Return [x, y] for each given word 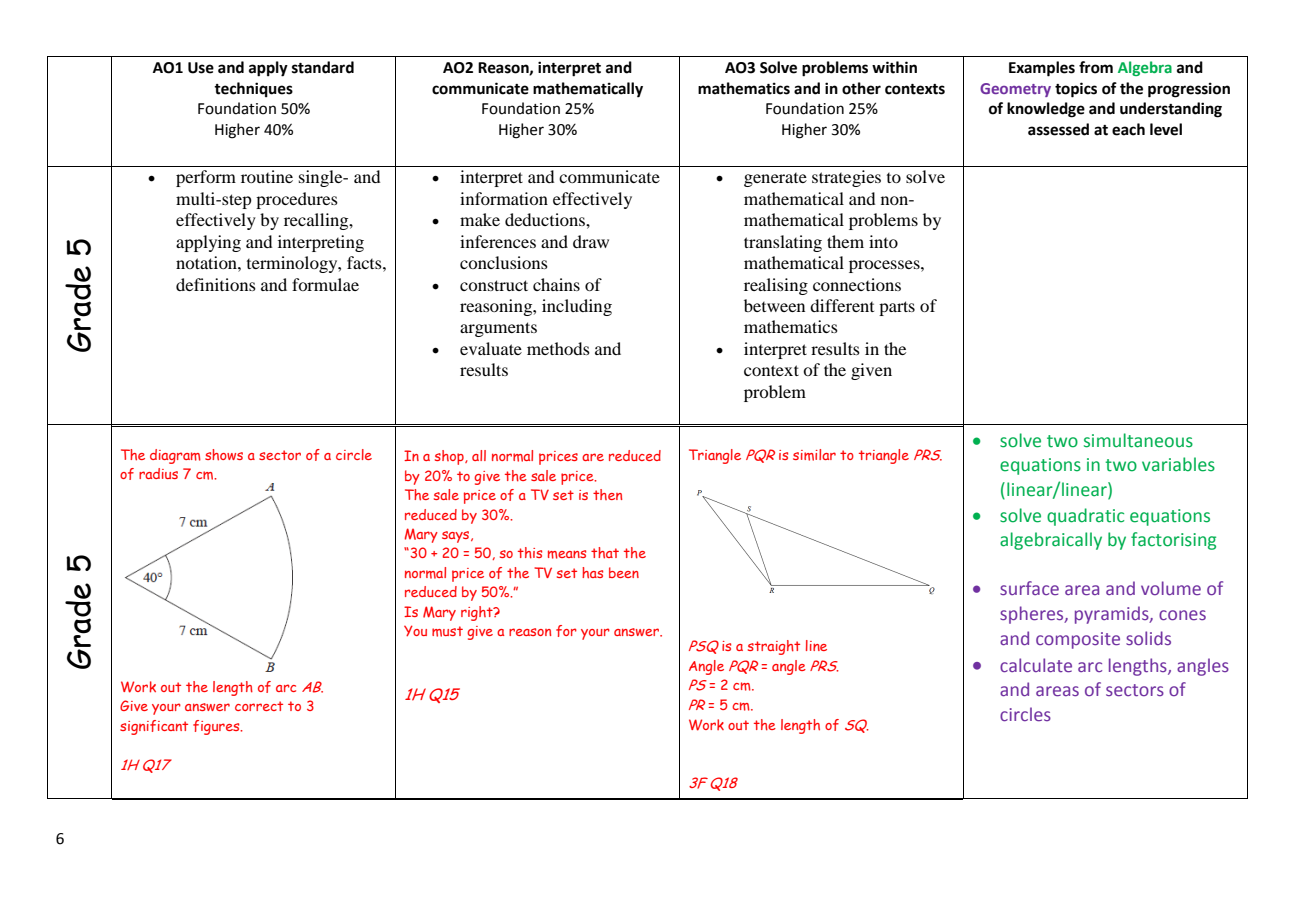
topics [1076, 90]
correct [259, 706]
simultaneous [1138, 440]
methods [558, 348]
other [861, 88]
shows [224, 455]
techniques [253, 89]
